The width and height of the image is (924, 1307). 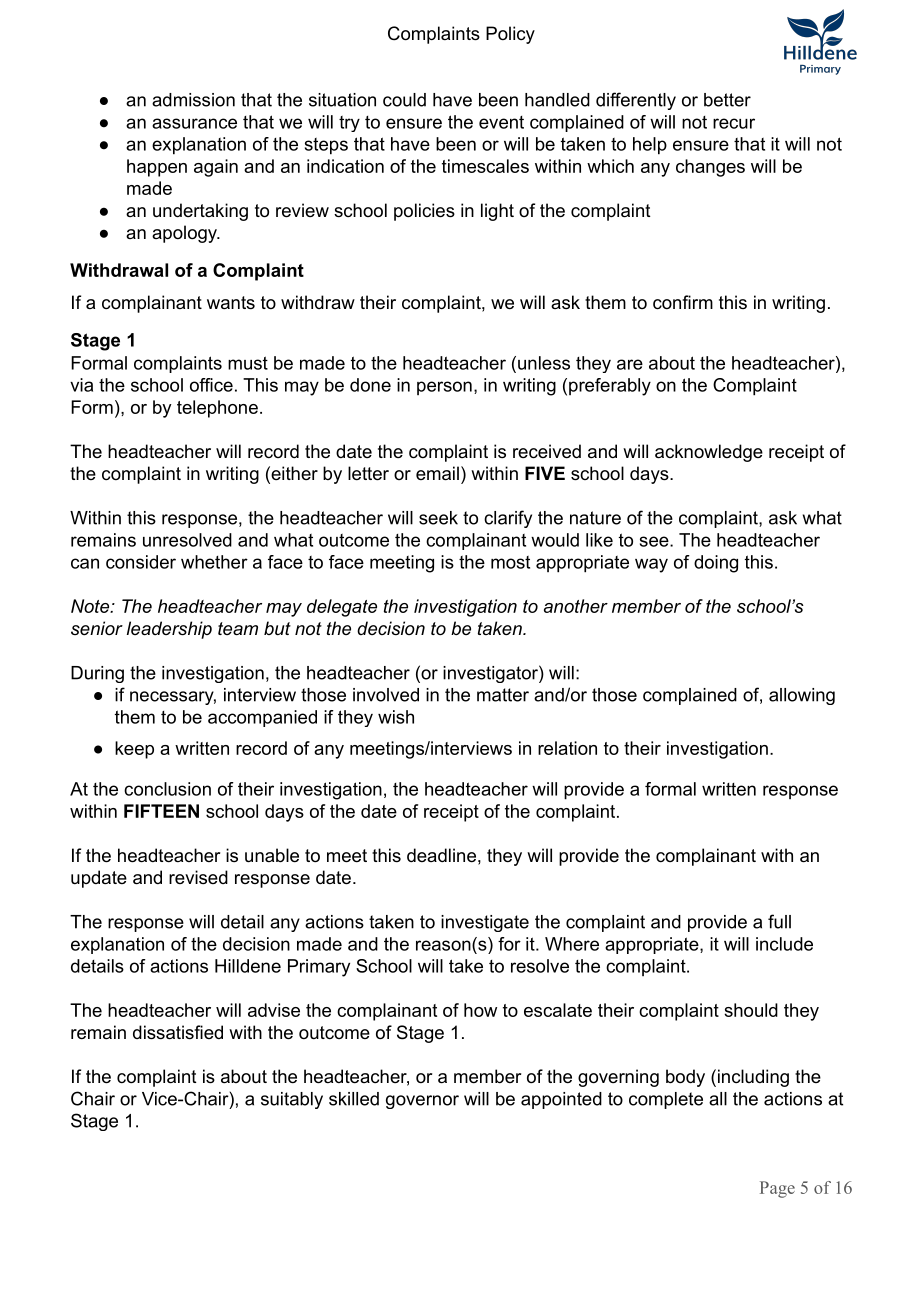 I want to click on leadership, so click(x=169, y=630).
